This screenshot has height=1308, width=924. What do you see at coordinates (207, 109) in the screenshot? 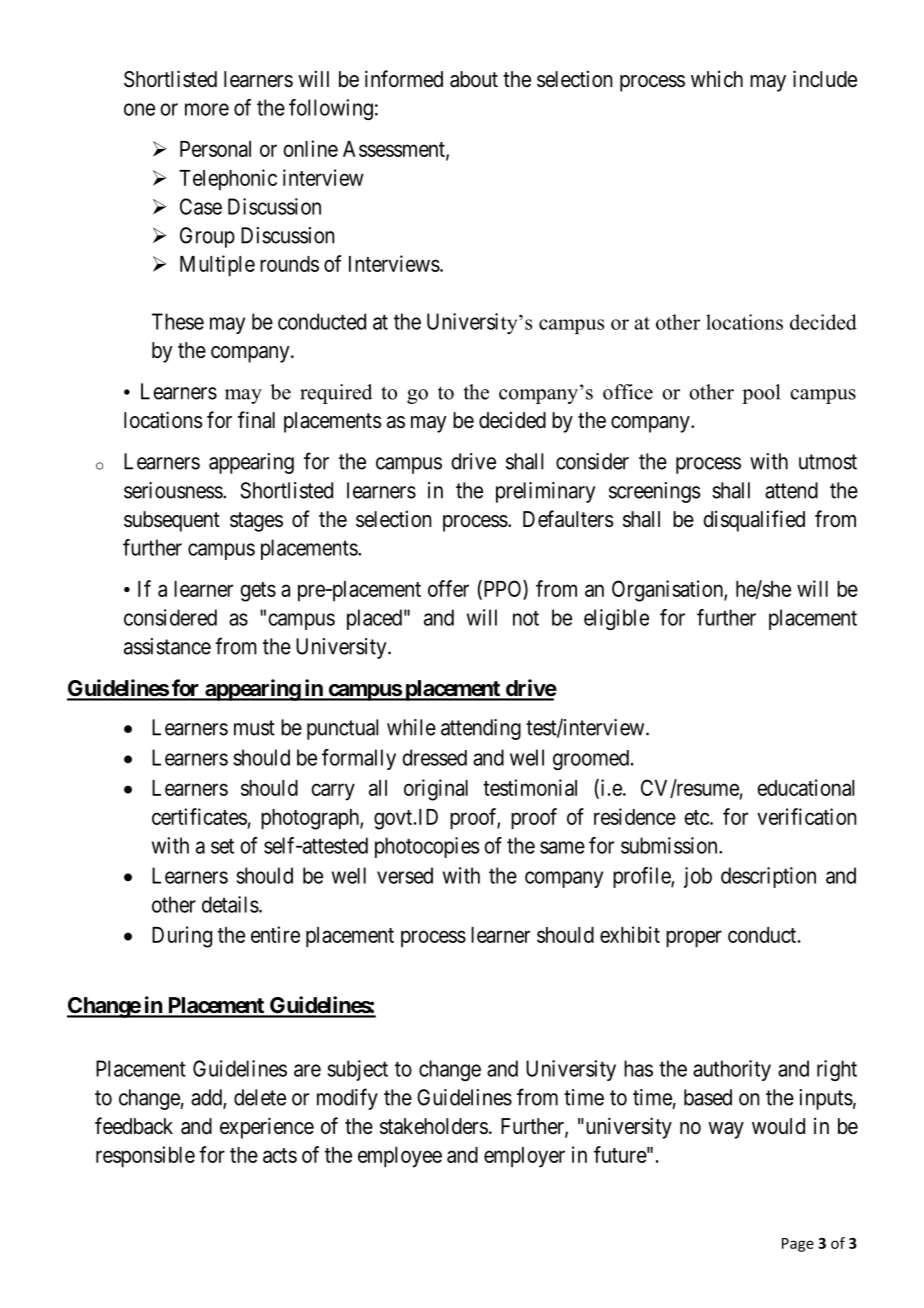
I see `more` at bounding box center [207, 109].
